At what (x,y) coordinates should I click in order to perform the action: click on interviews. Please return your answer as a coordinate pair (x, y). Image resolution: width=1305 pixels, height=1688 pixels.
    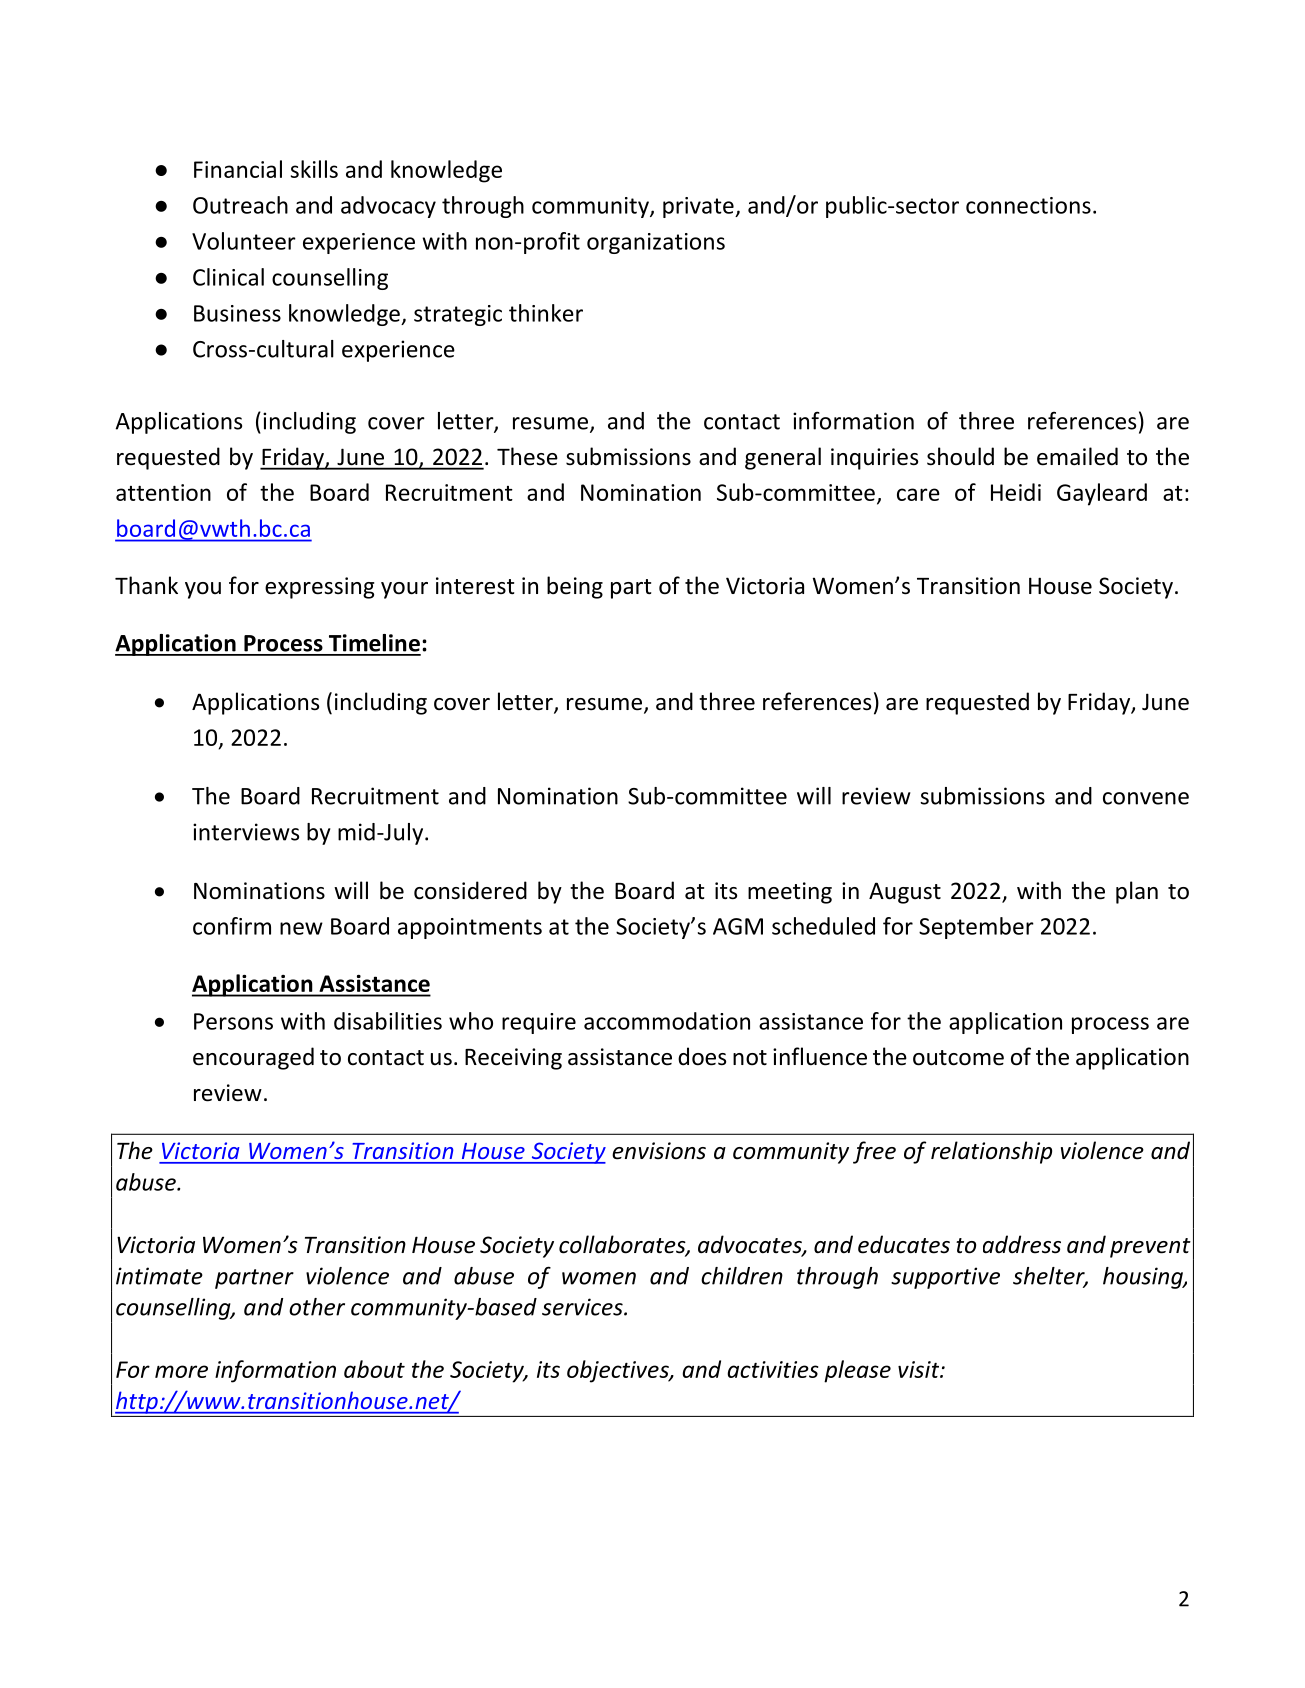
    Looking at the image, I should click on (246, 832).
